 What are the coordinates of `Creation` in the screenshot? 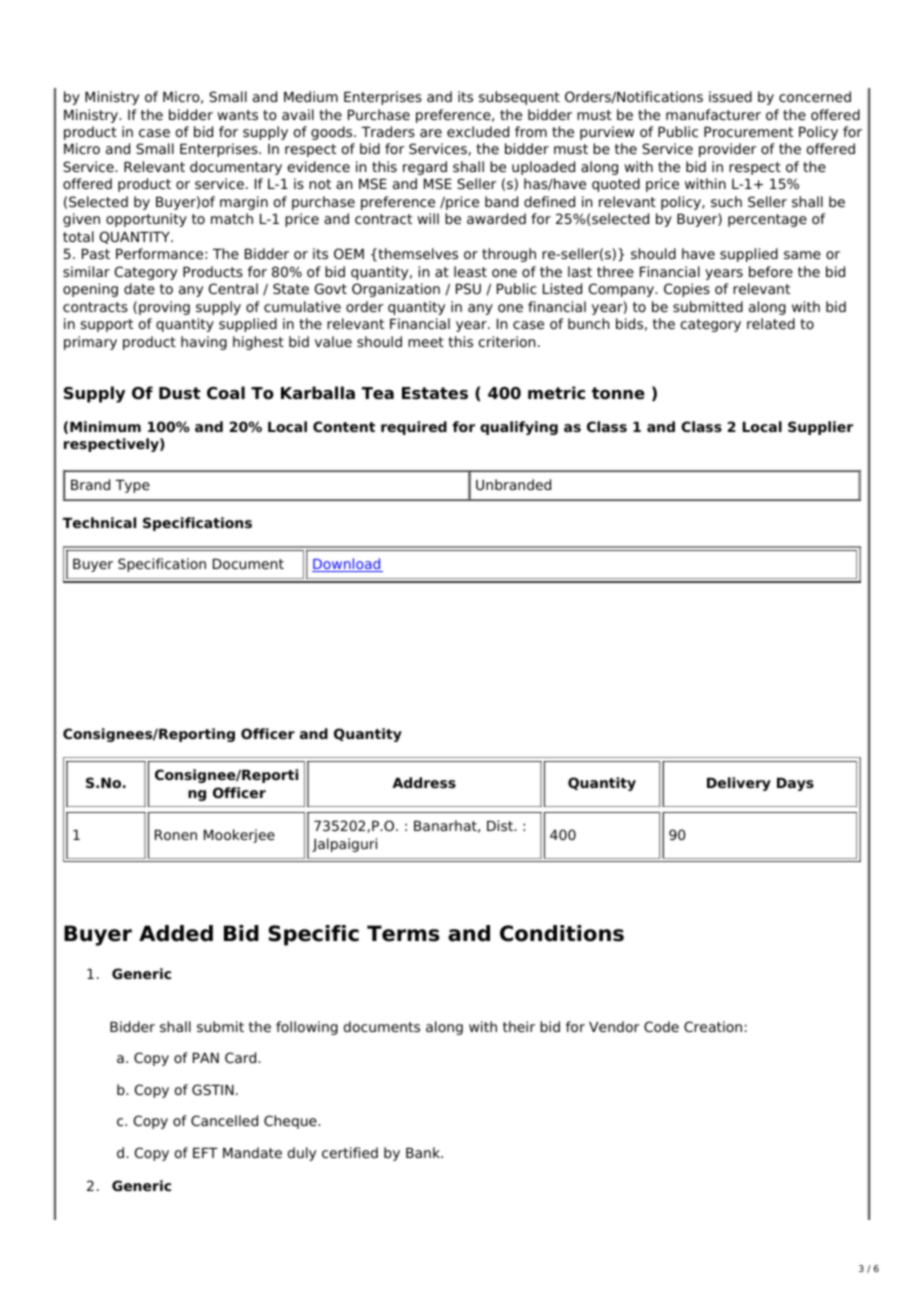 It's located at (713, 1026).
